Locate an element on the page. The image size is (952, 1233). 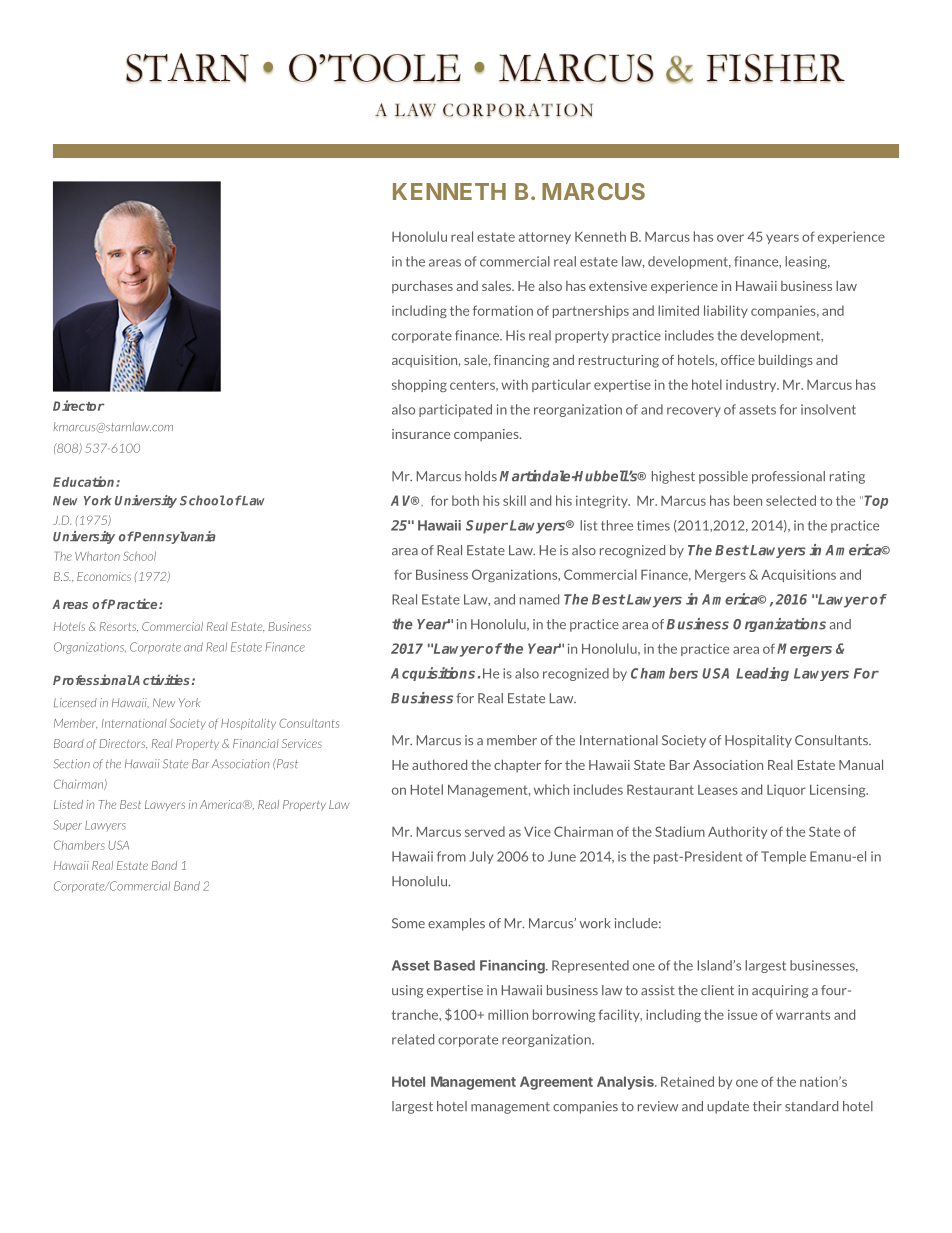
their is located at coordinates (767, 1106).
